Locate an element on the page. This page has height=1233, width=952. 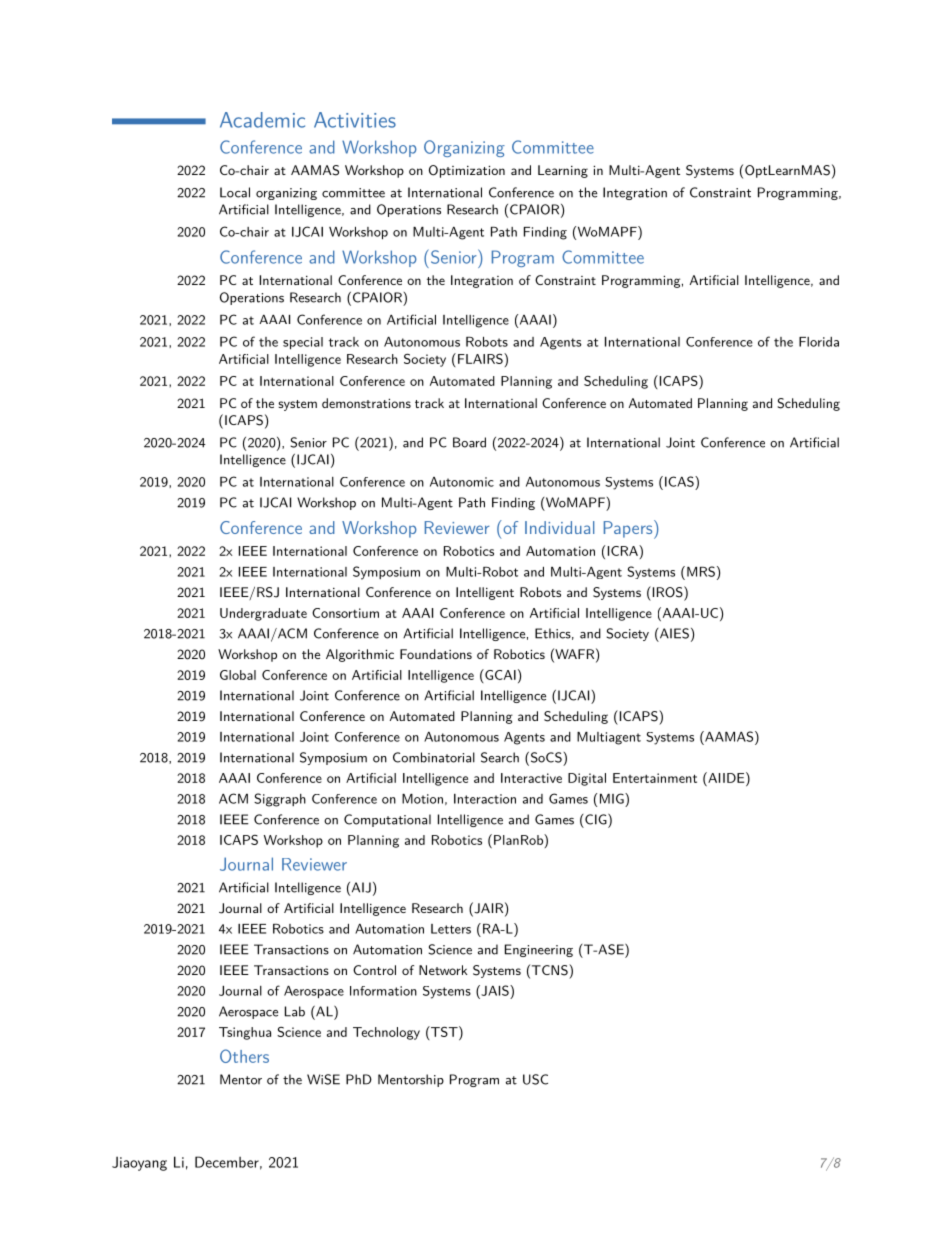
Intelligent is located at coordinates (485, 593).
